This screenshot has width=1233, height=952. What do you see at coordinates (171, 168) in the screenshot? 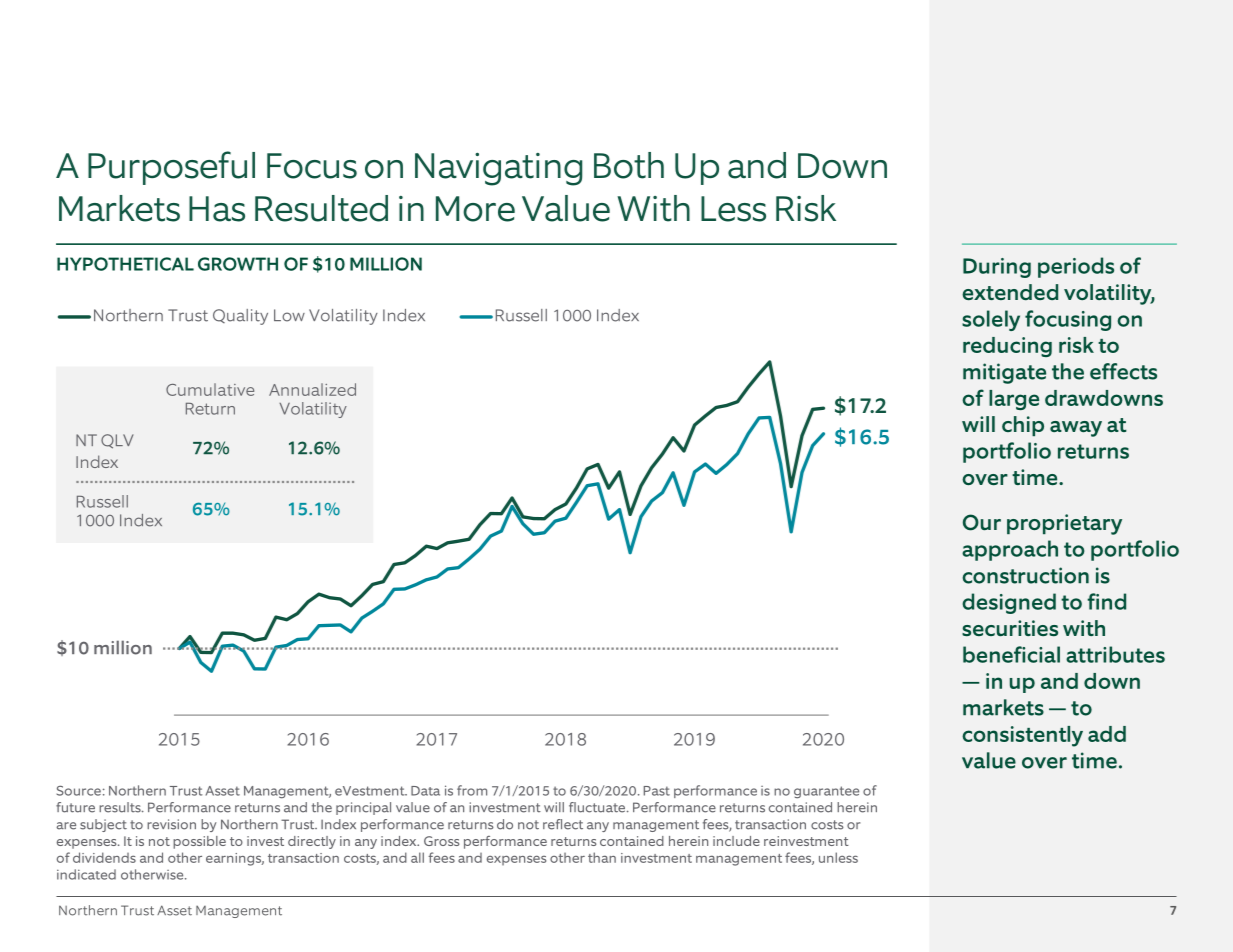
I see `Purposeful` at bounding box center [171, 168].
